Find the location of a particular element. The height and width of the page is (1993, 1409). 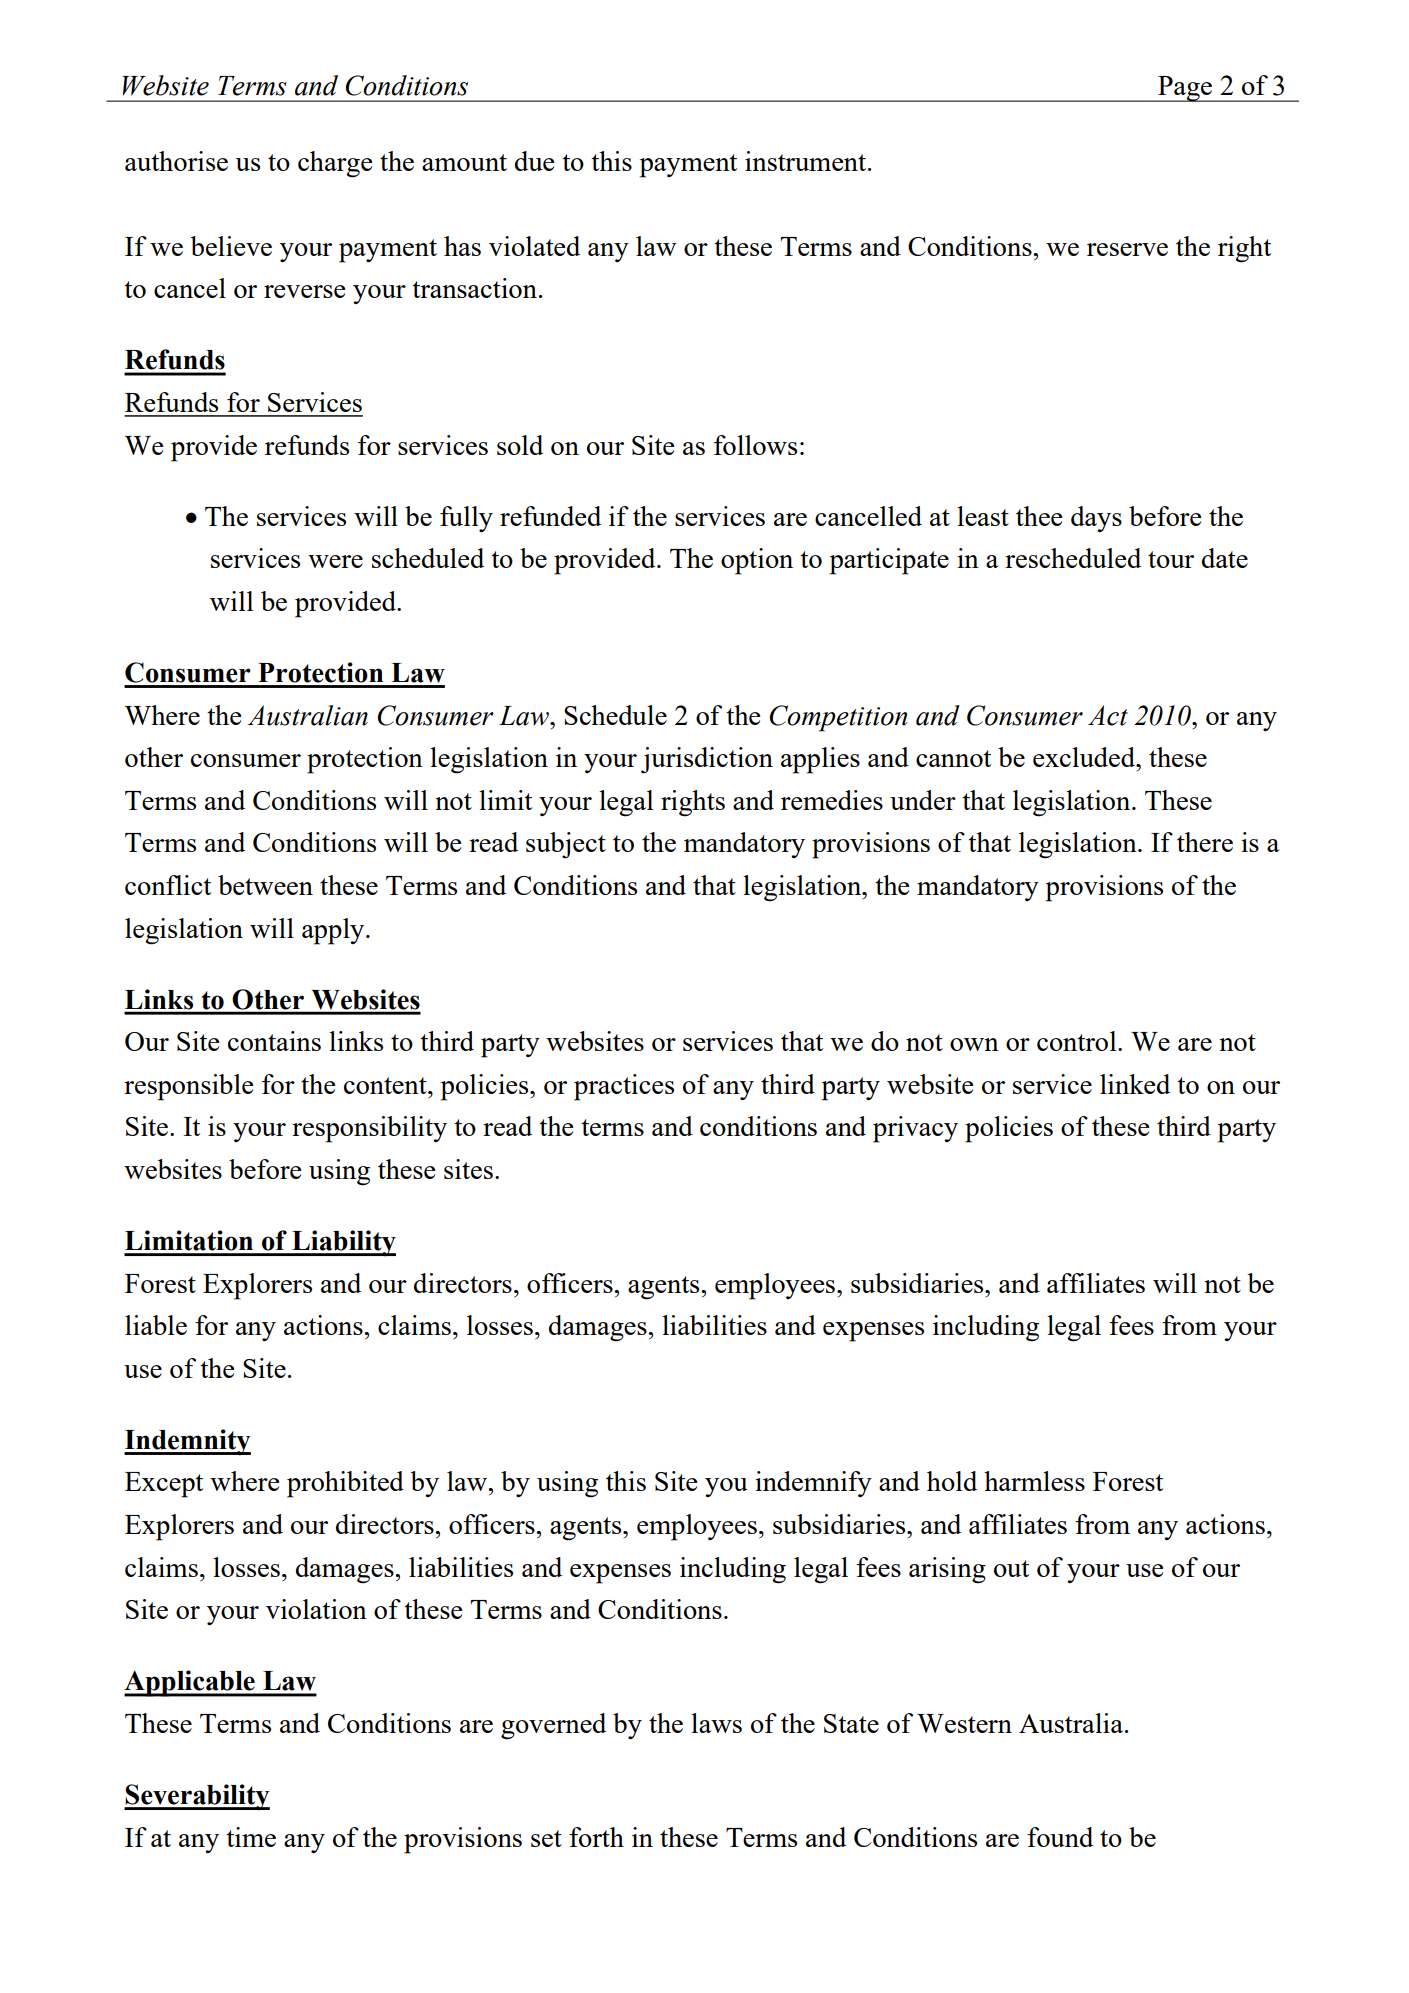

control is located at coordinates (1078, 1041).
